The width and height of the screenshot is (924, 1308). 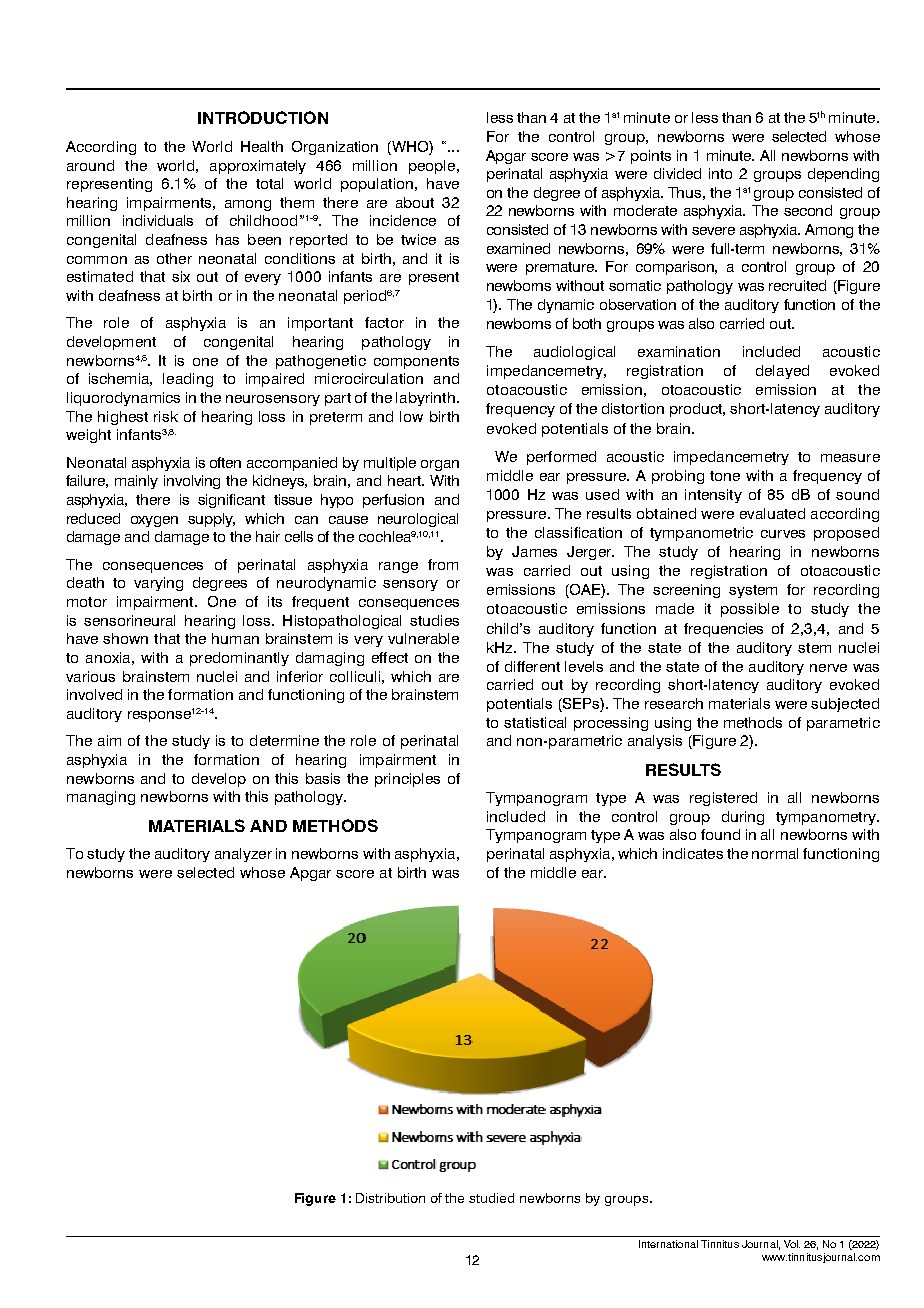 I want to click on different, so click(x=532, y=666).
